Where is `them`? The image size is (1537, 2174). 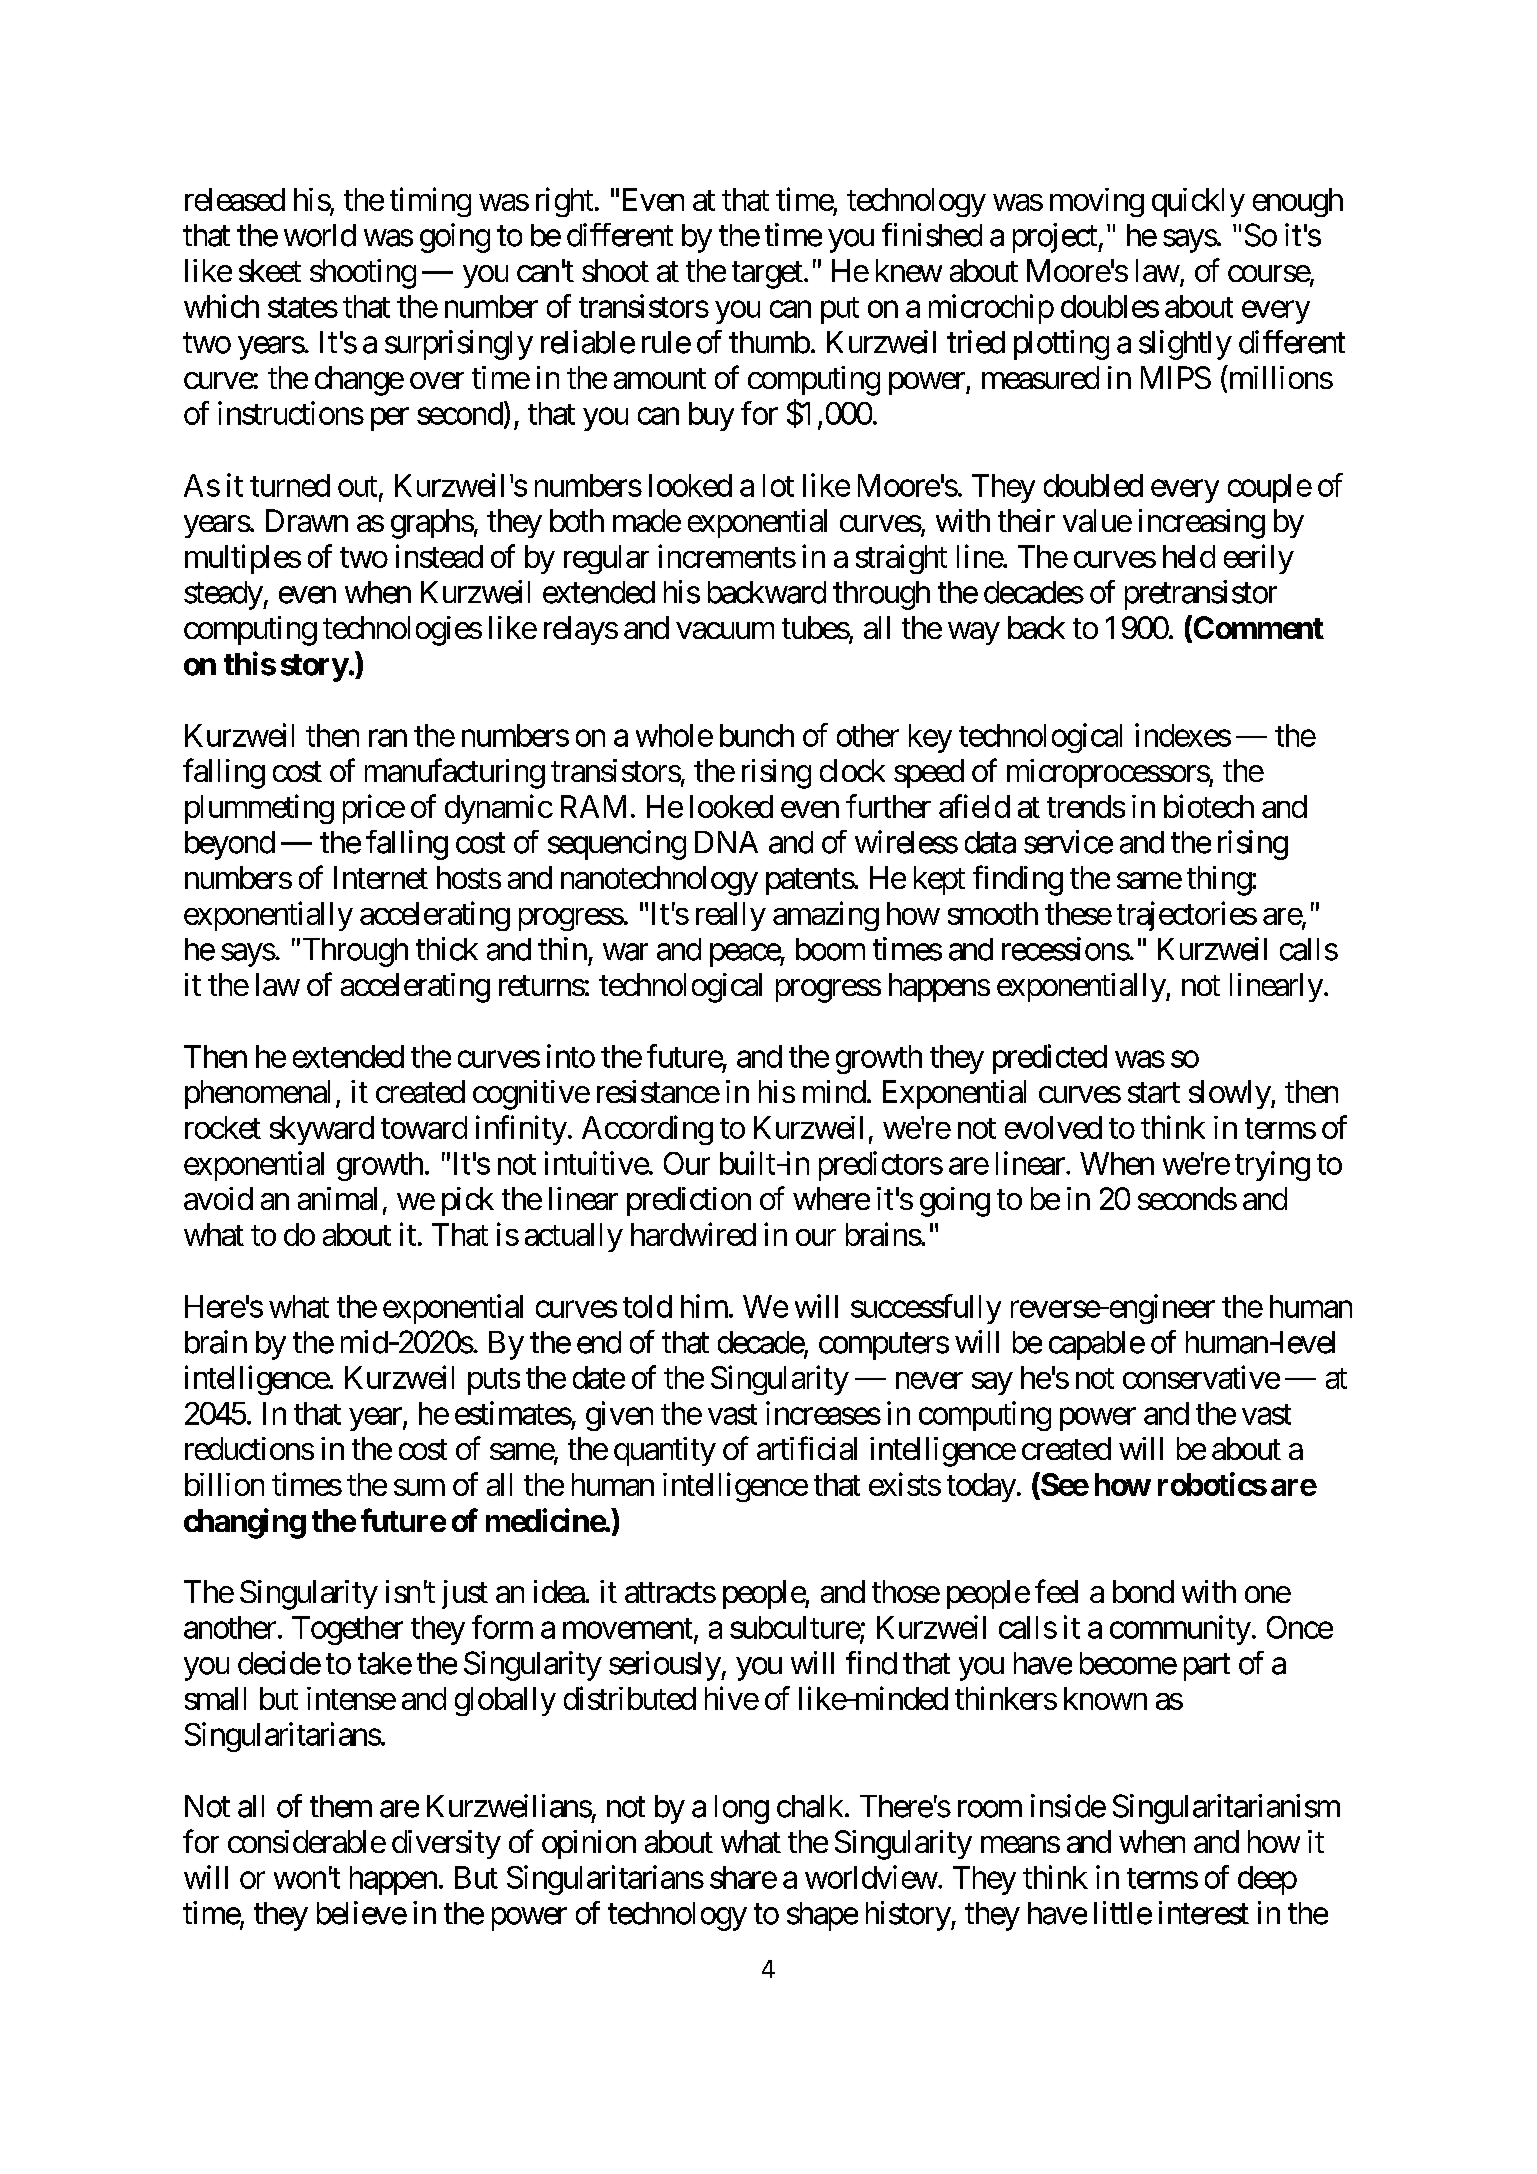 them is located at coordinates (341, 1806).
